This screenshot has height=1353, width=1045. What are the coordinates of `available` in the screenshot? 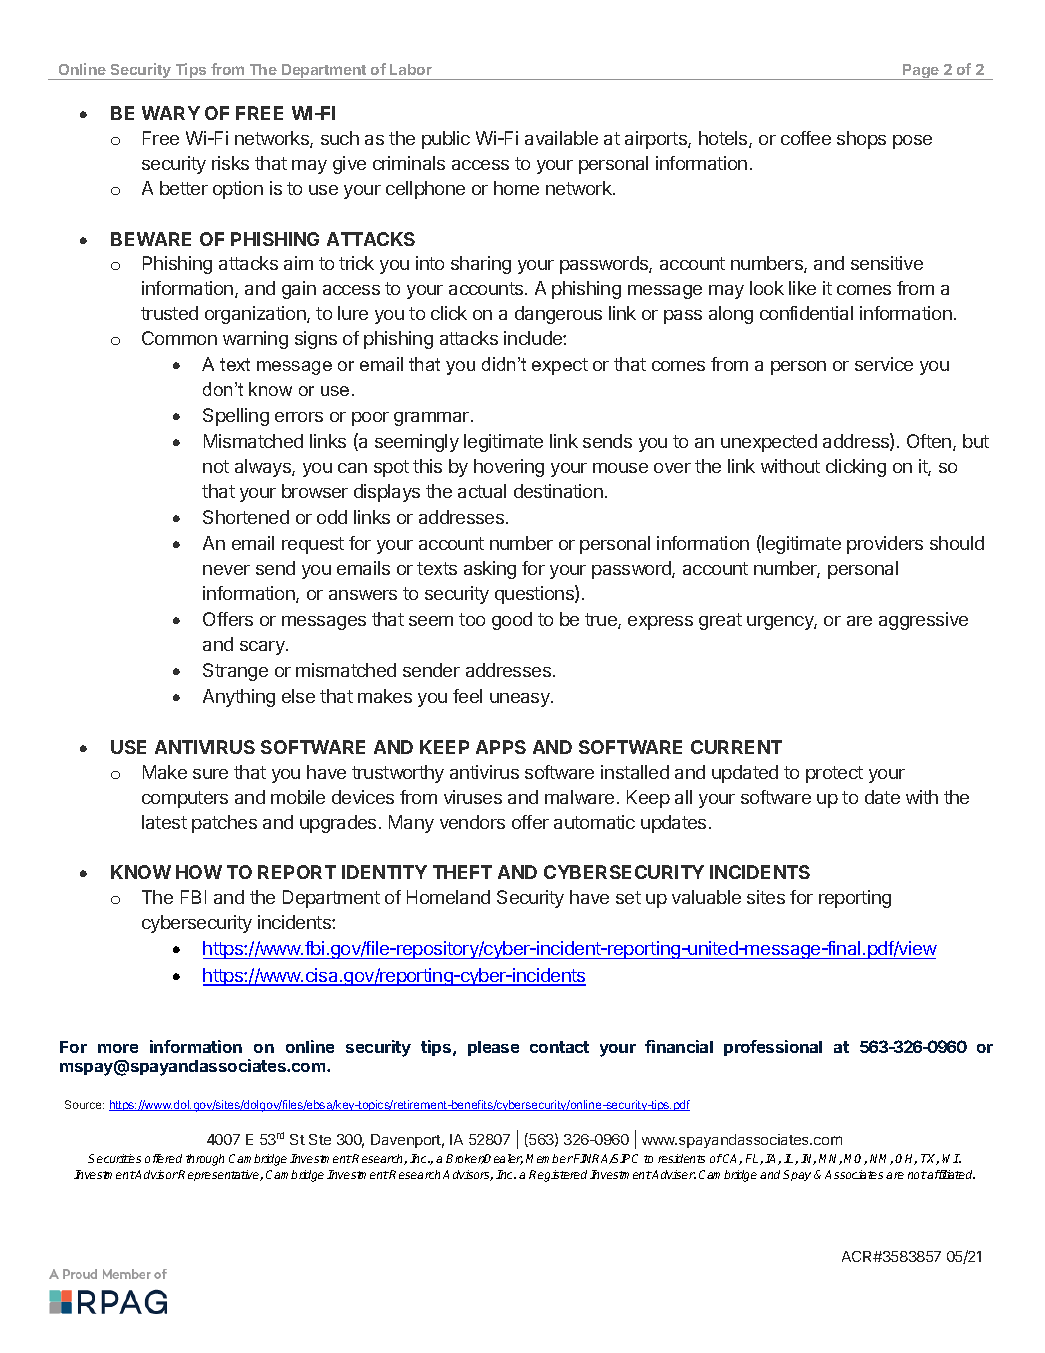 It's located at (561, 138).
